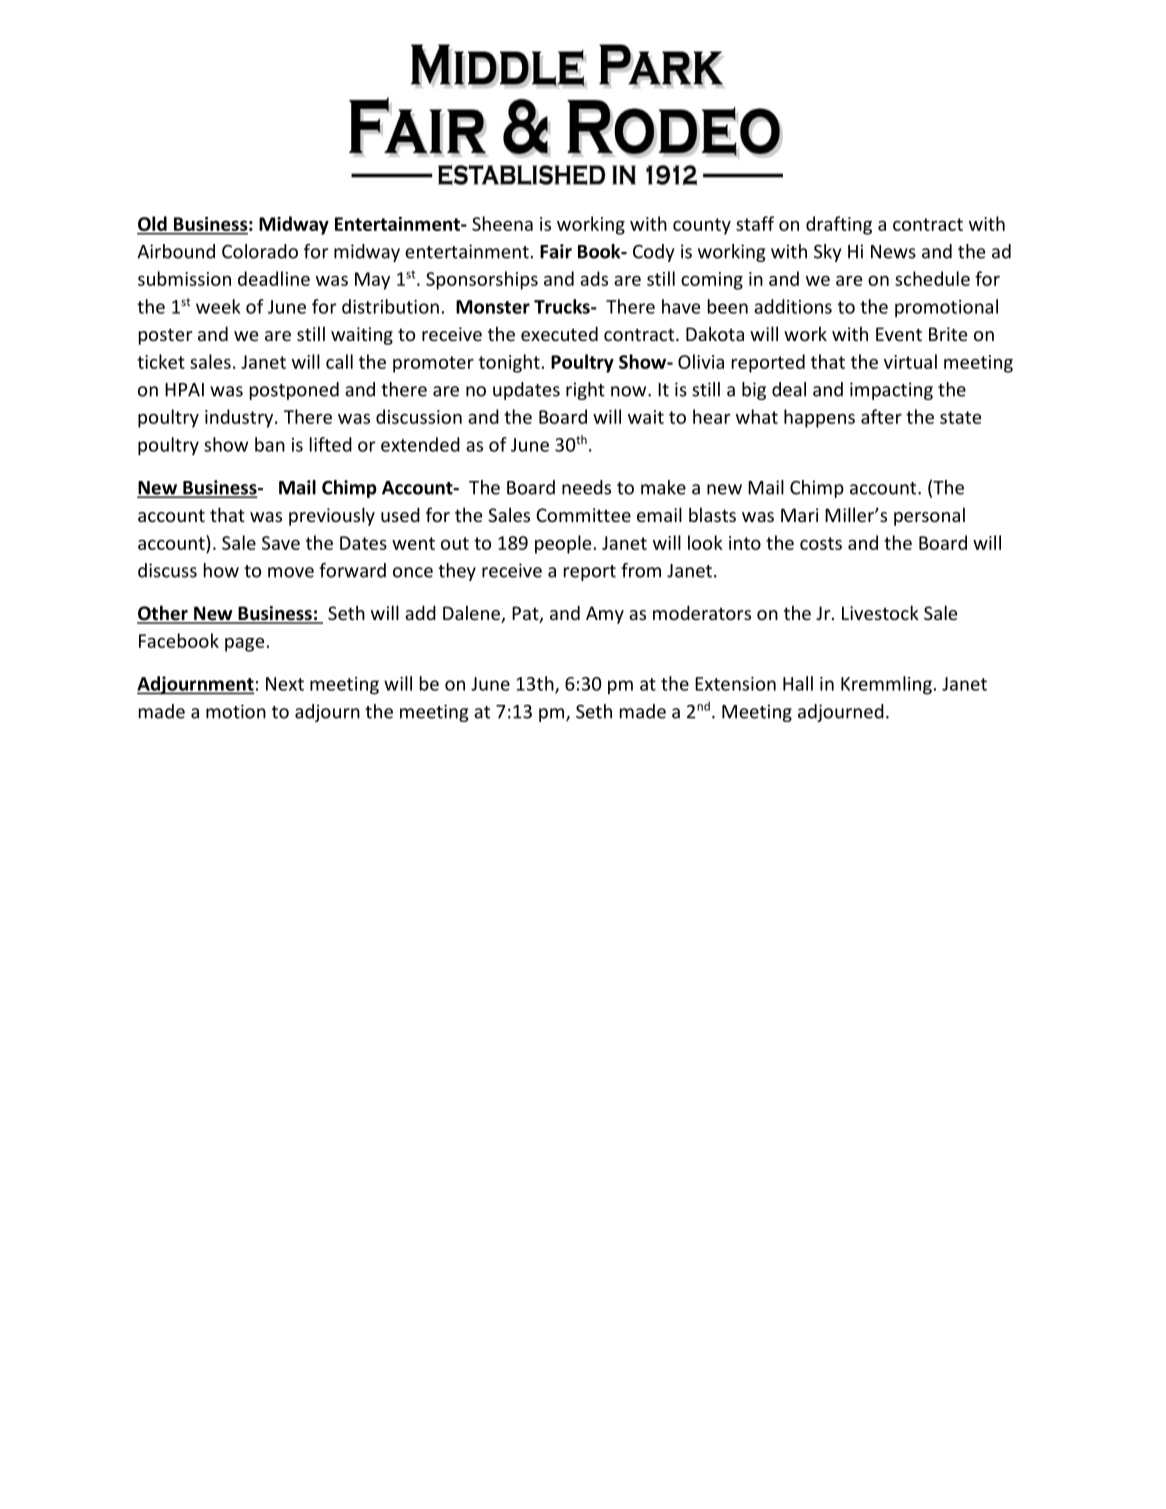  Describe the element at coordinates (556, 251) in the image. I see `Fair` at that location.
